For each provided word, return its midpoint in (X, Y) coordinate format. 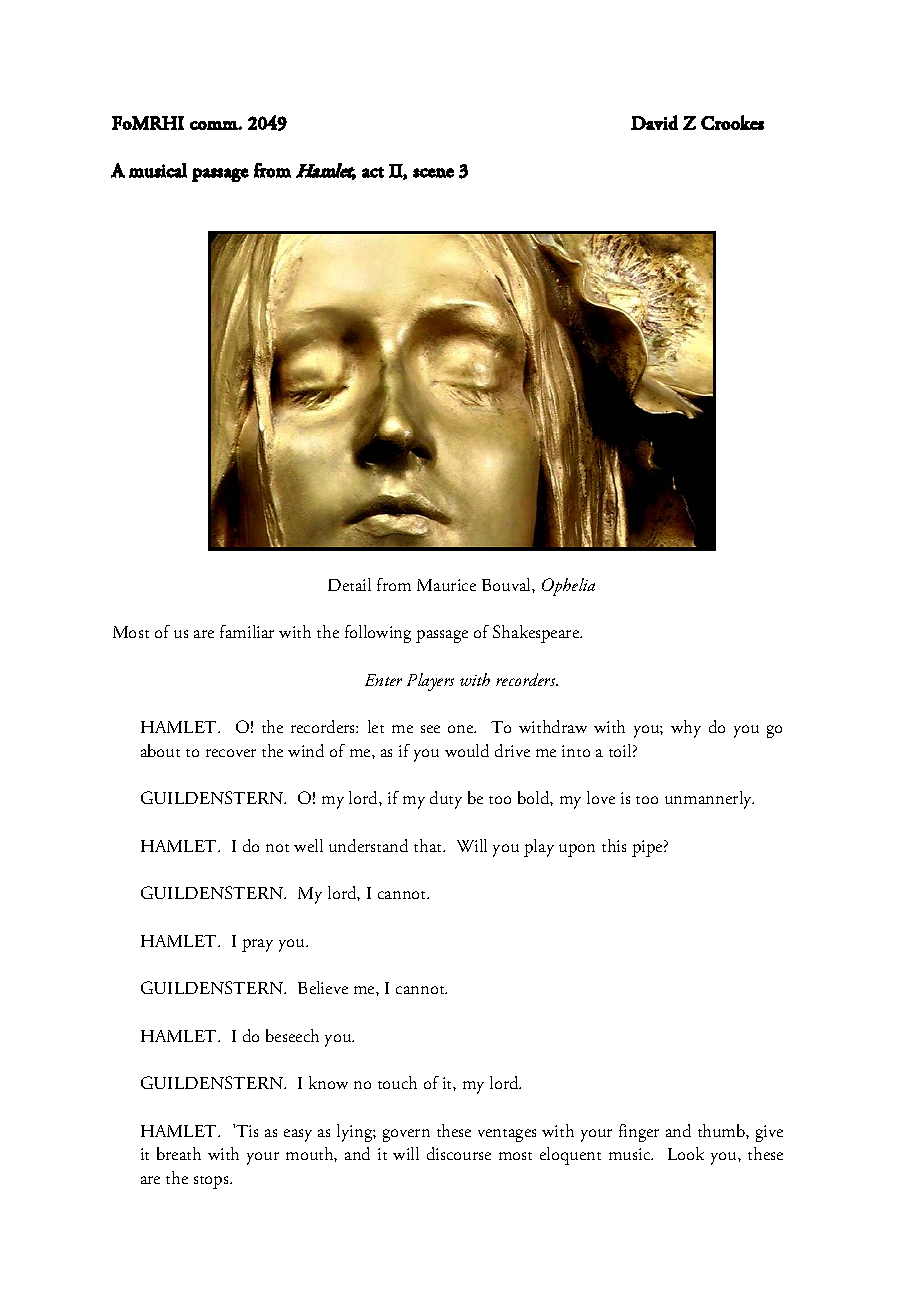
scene (433, 173)
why (686, 729)
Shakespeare (537, 634)
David (654, 122)
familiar (247, 631)
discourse (459, 1153)
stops (212, 1182)
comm (214, 125)
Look (686, 1153)
